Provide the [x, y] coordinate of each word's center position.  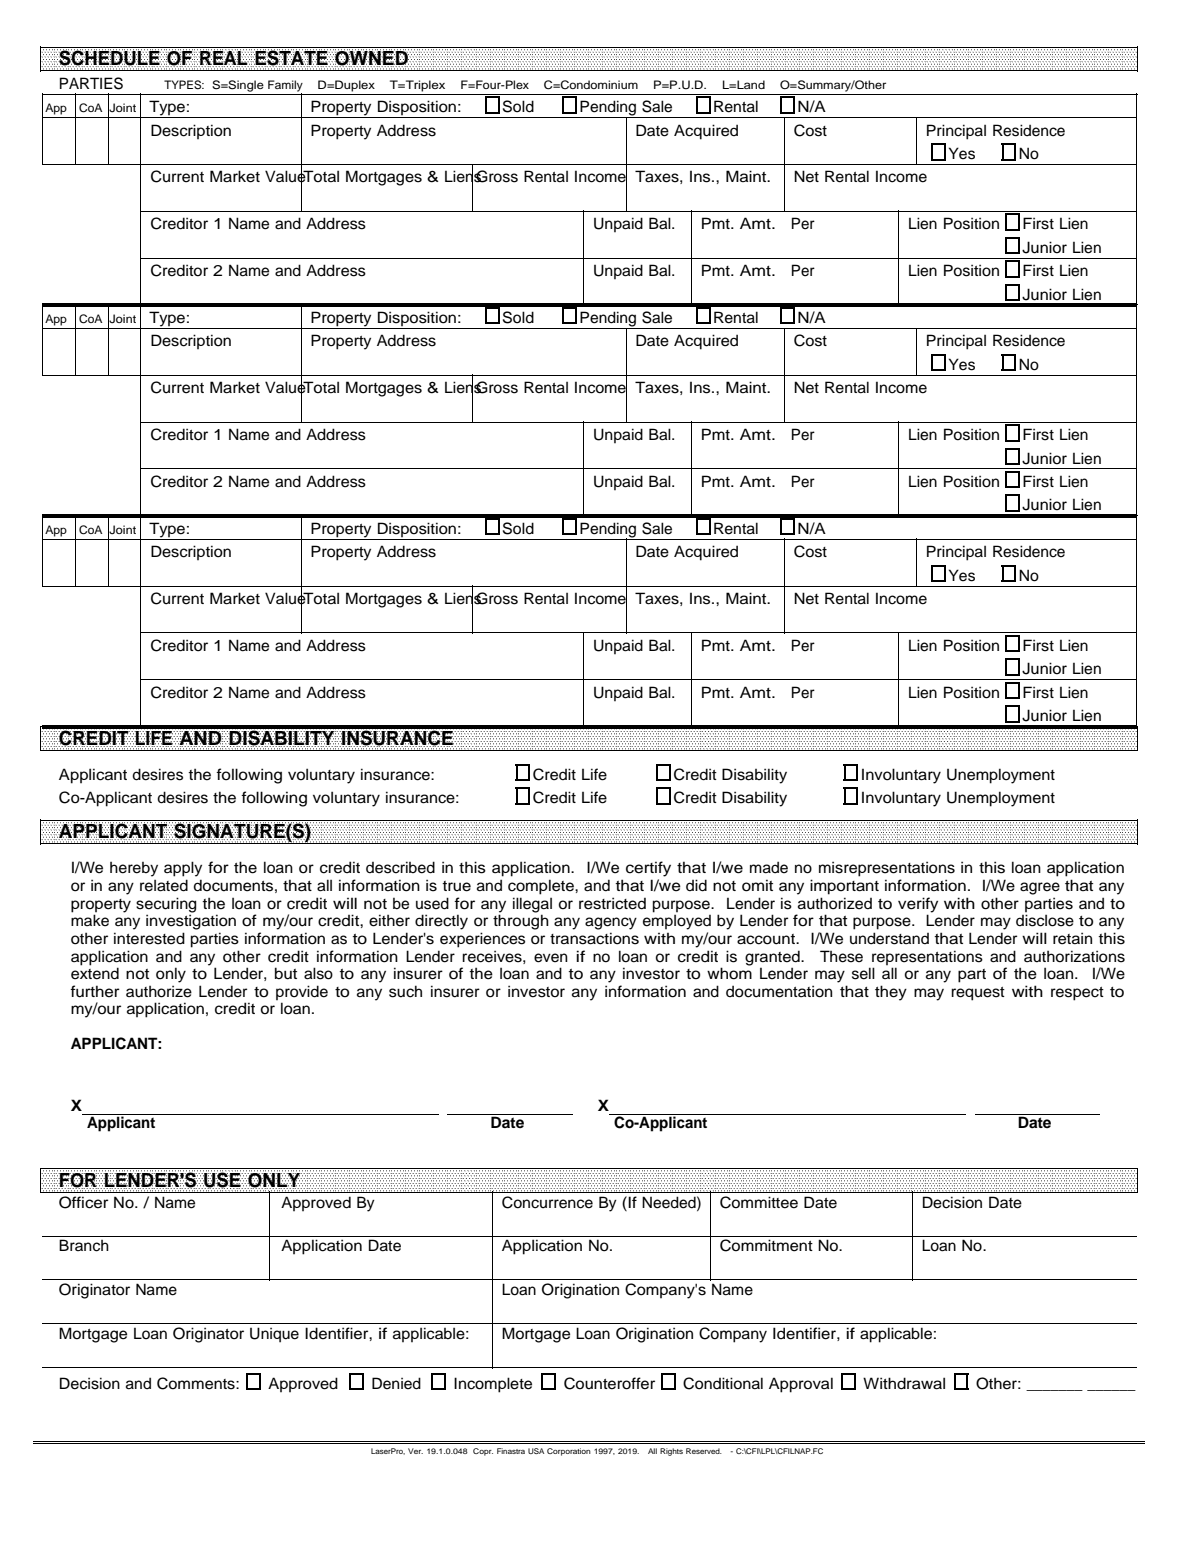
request [978, 994]
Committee [759, 1202]
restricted [612, 903]
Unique [274, 1335]
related [164, 885]
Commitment [766, 1245]
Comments [197, 1383]
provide [302, 992]
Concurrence [547, 1202]
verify [918, 905]
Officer [83, 1202]
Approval [801, 1385]
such [405, 991]
